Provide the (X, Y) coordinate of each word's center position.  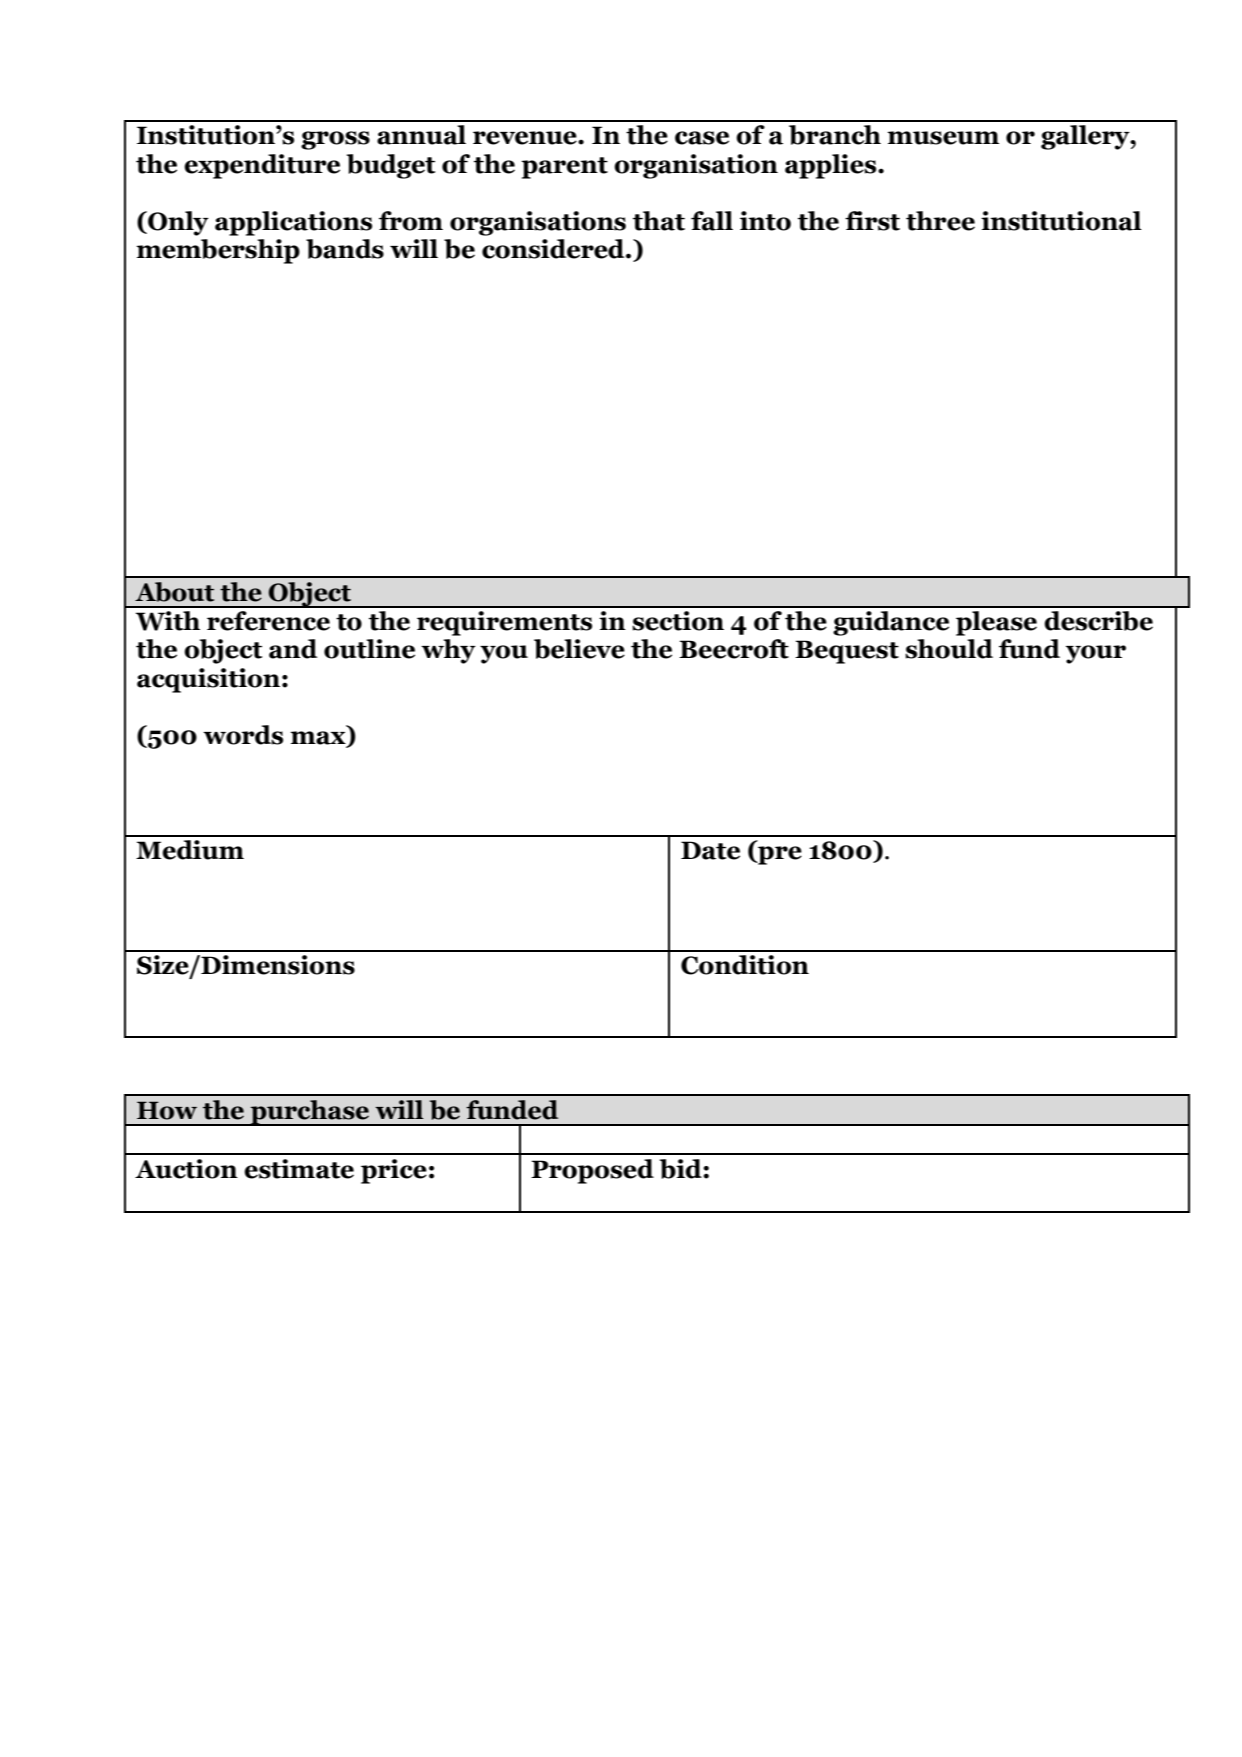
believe (579, 649)
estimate (299, 1169)
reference (268, 621)
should (949, 649)
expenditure (262, 166)
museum (943, 138)
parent (564, 168)
